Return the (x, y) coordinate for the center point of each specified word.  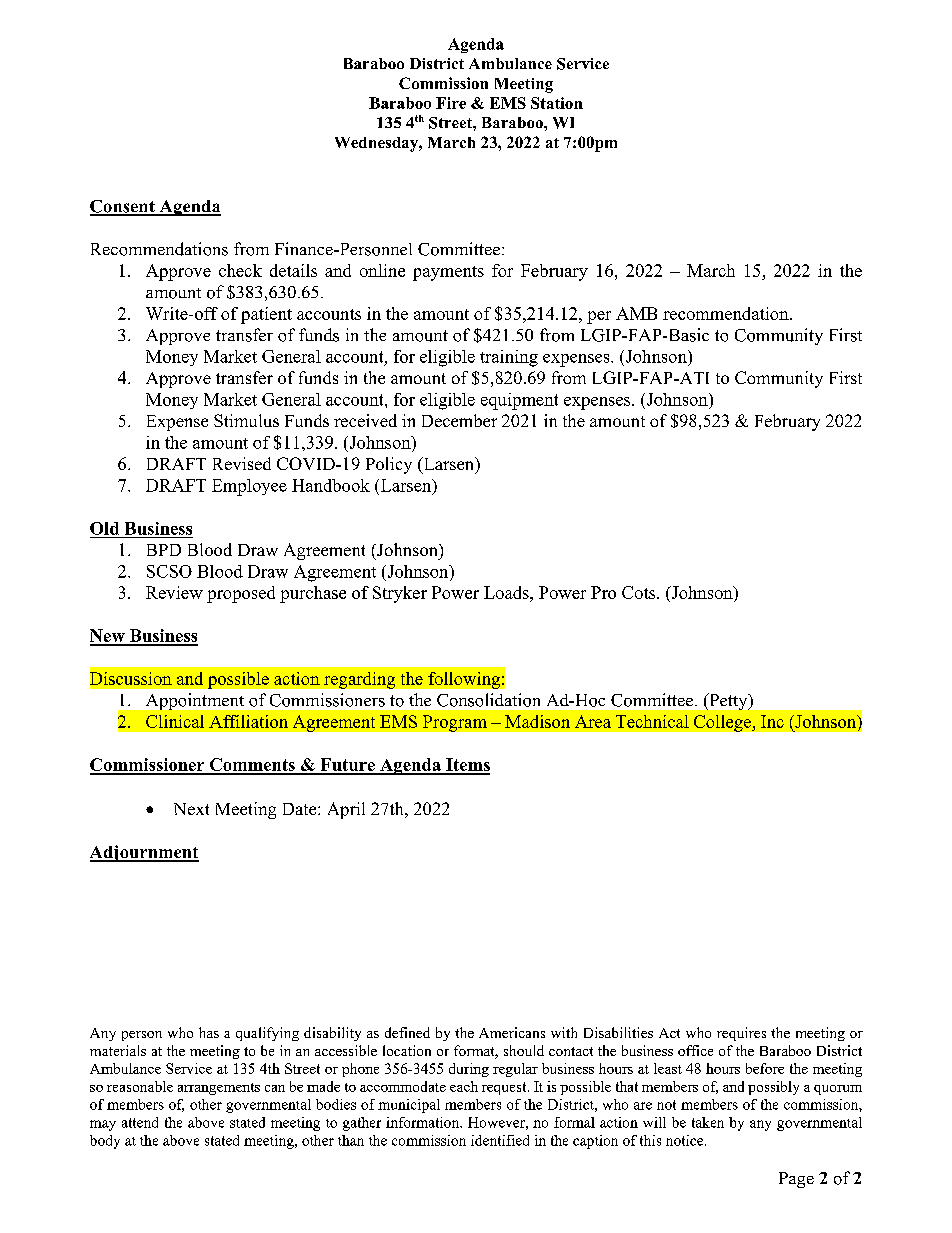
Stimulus (246, 420)
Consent (123, 207)
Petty (728, 701)
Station (557, 103)
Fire (451, 103)
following (464, 680)
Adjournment (144, 853)
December (459, 420)
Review (174, 592)
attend (140, 1122)
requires (741, 1034)
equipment (519, 401)
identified (500, 1140)
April (346, 810)
